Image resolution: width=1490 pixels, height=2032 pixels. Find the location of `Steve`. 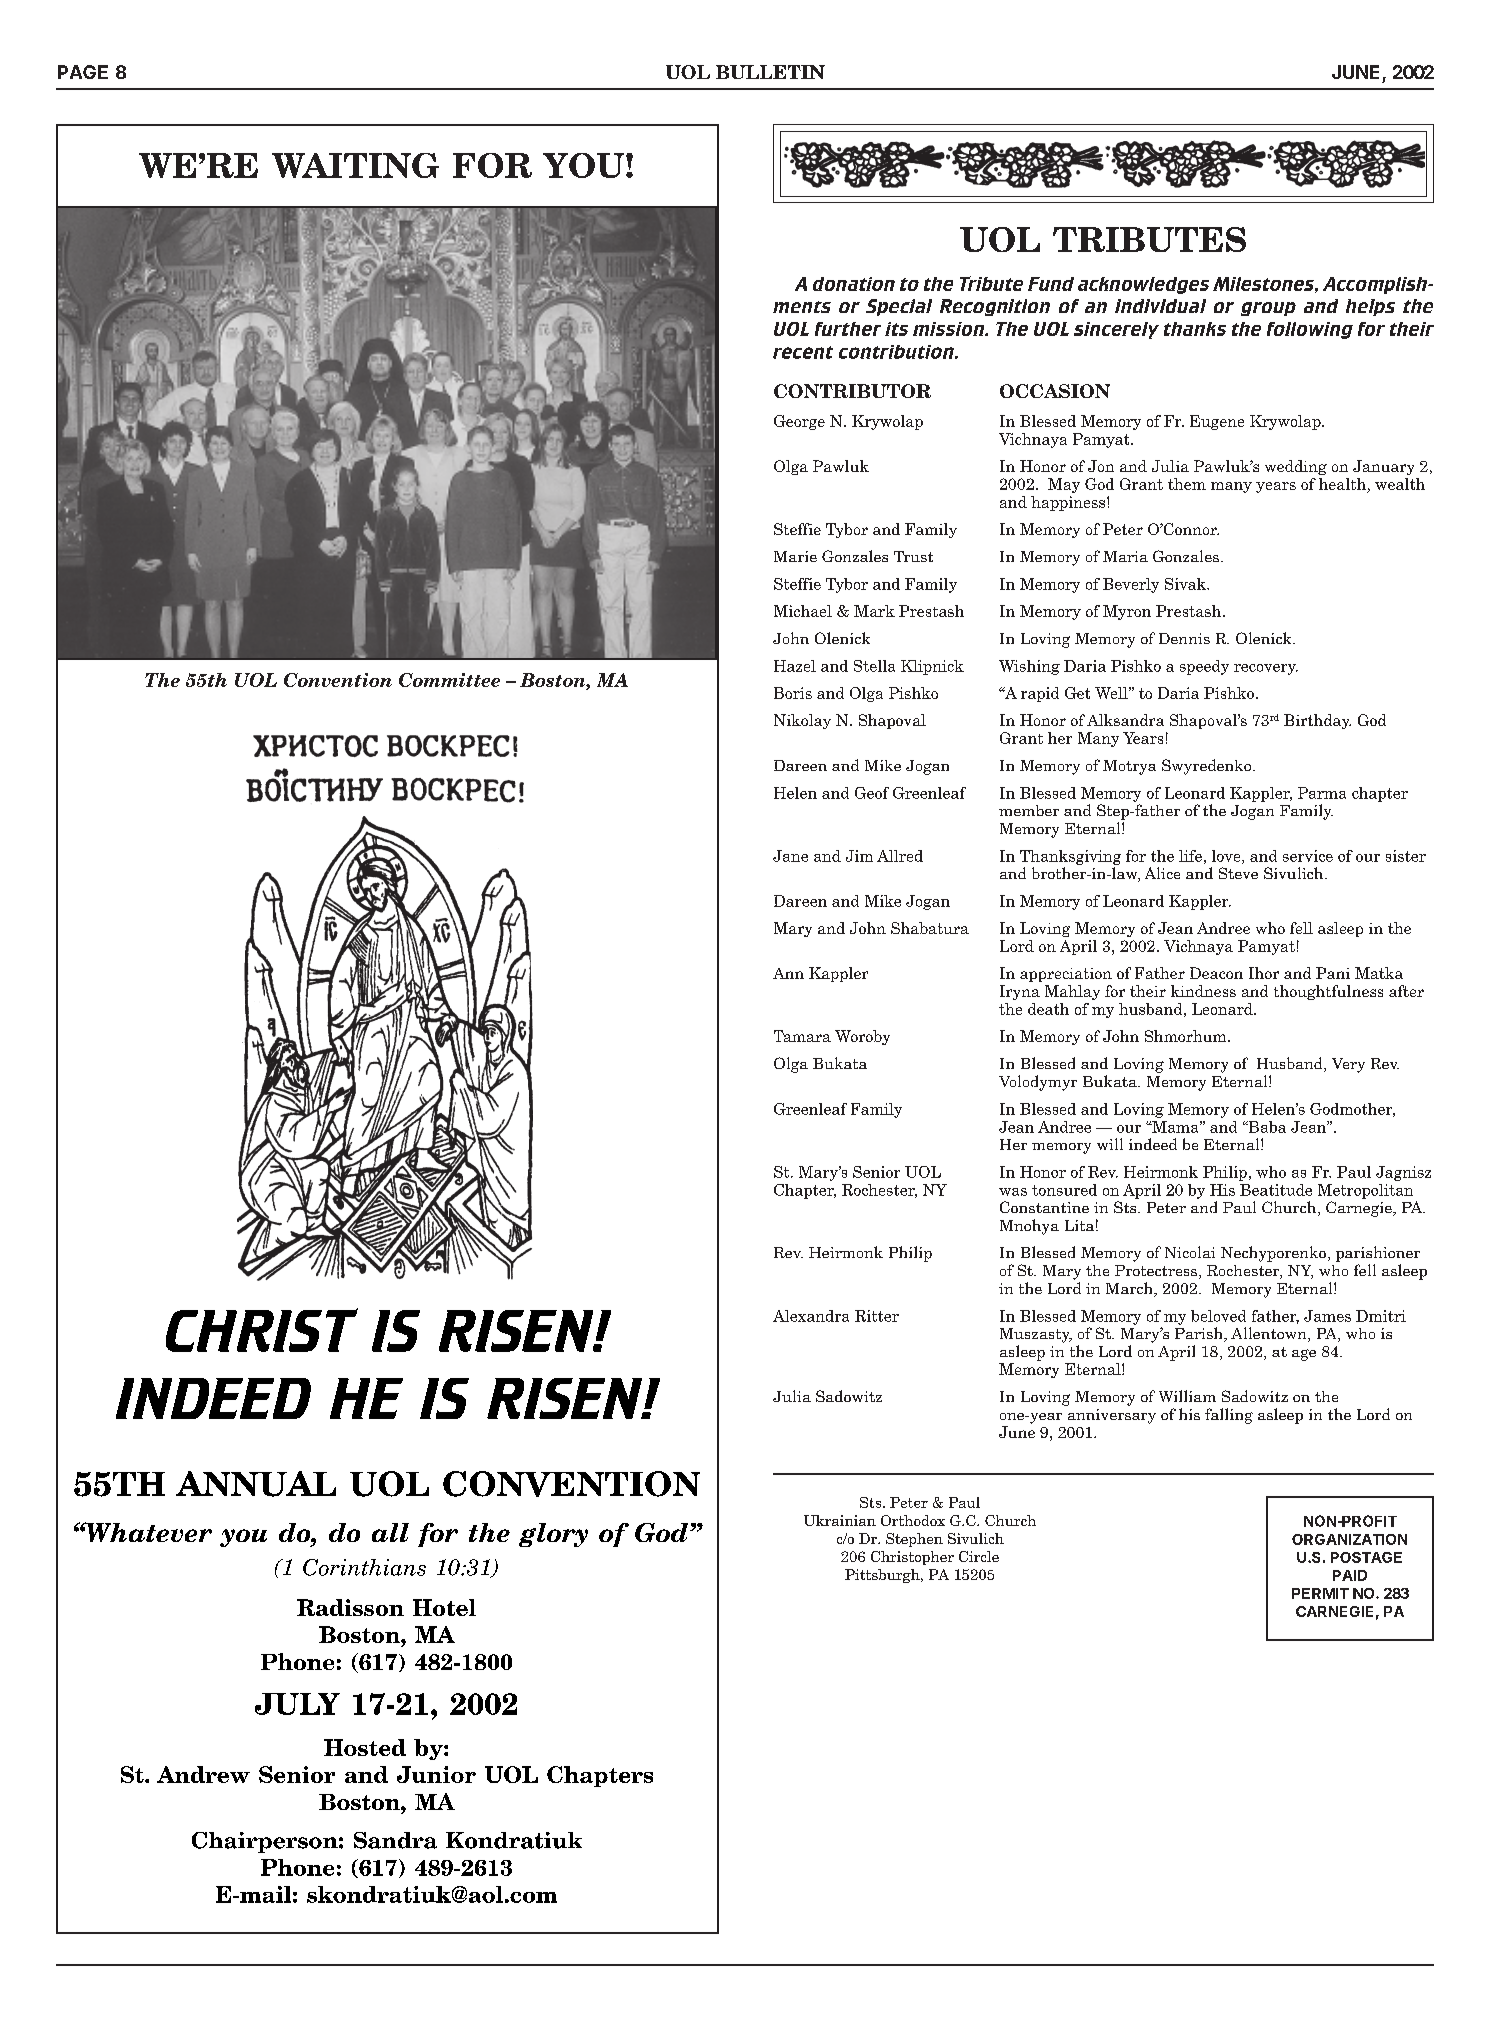

Steve is located at coordinates (1238, 873).
